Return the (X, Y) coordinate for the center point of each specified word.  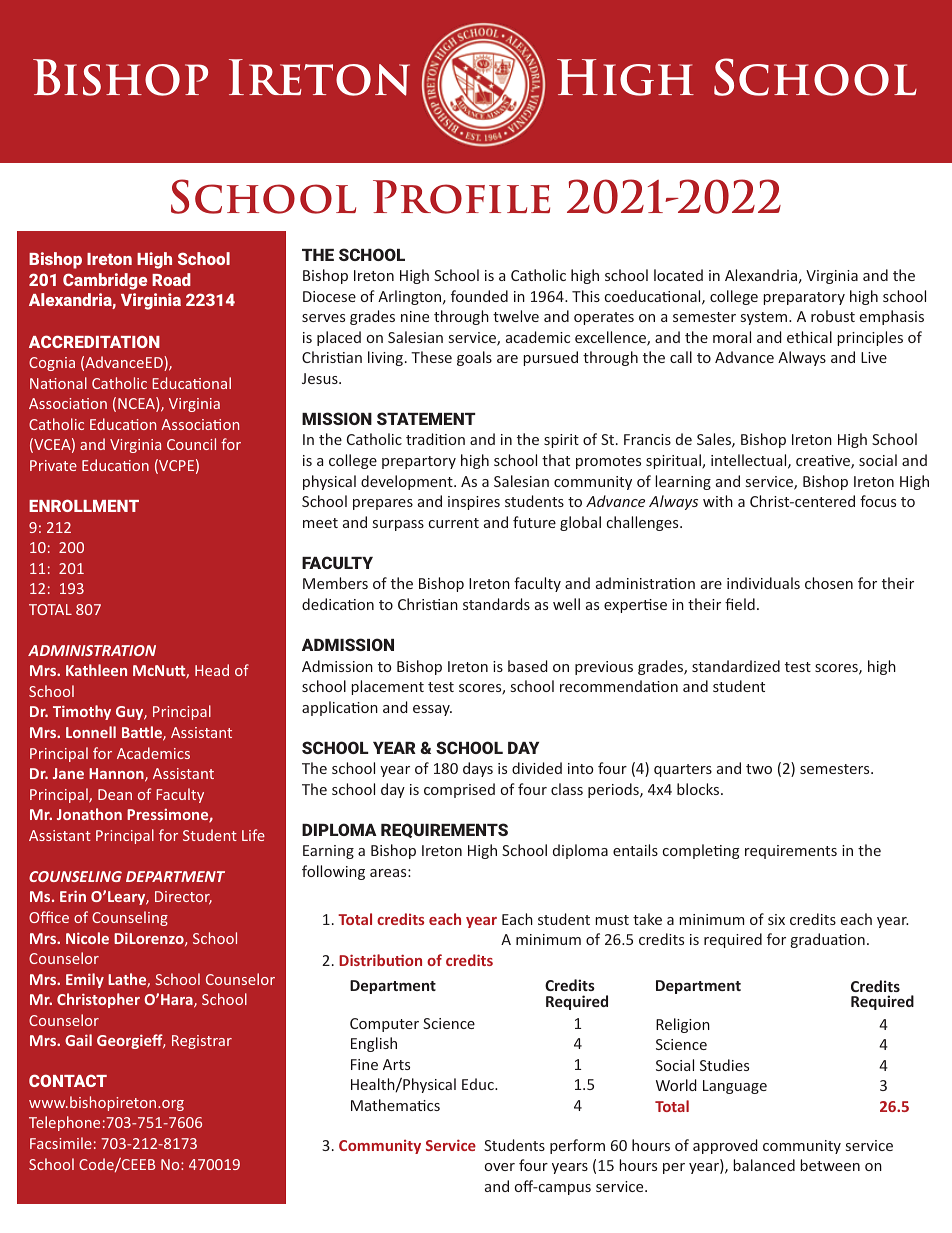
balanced (764, 1165)
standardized (736, 666)
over (500, 1167)
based (528, 666)
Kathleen (96, 670)
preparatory (804, 298)
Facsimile (61, 1143)
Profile (461, 197)
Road (171, 279)
